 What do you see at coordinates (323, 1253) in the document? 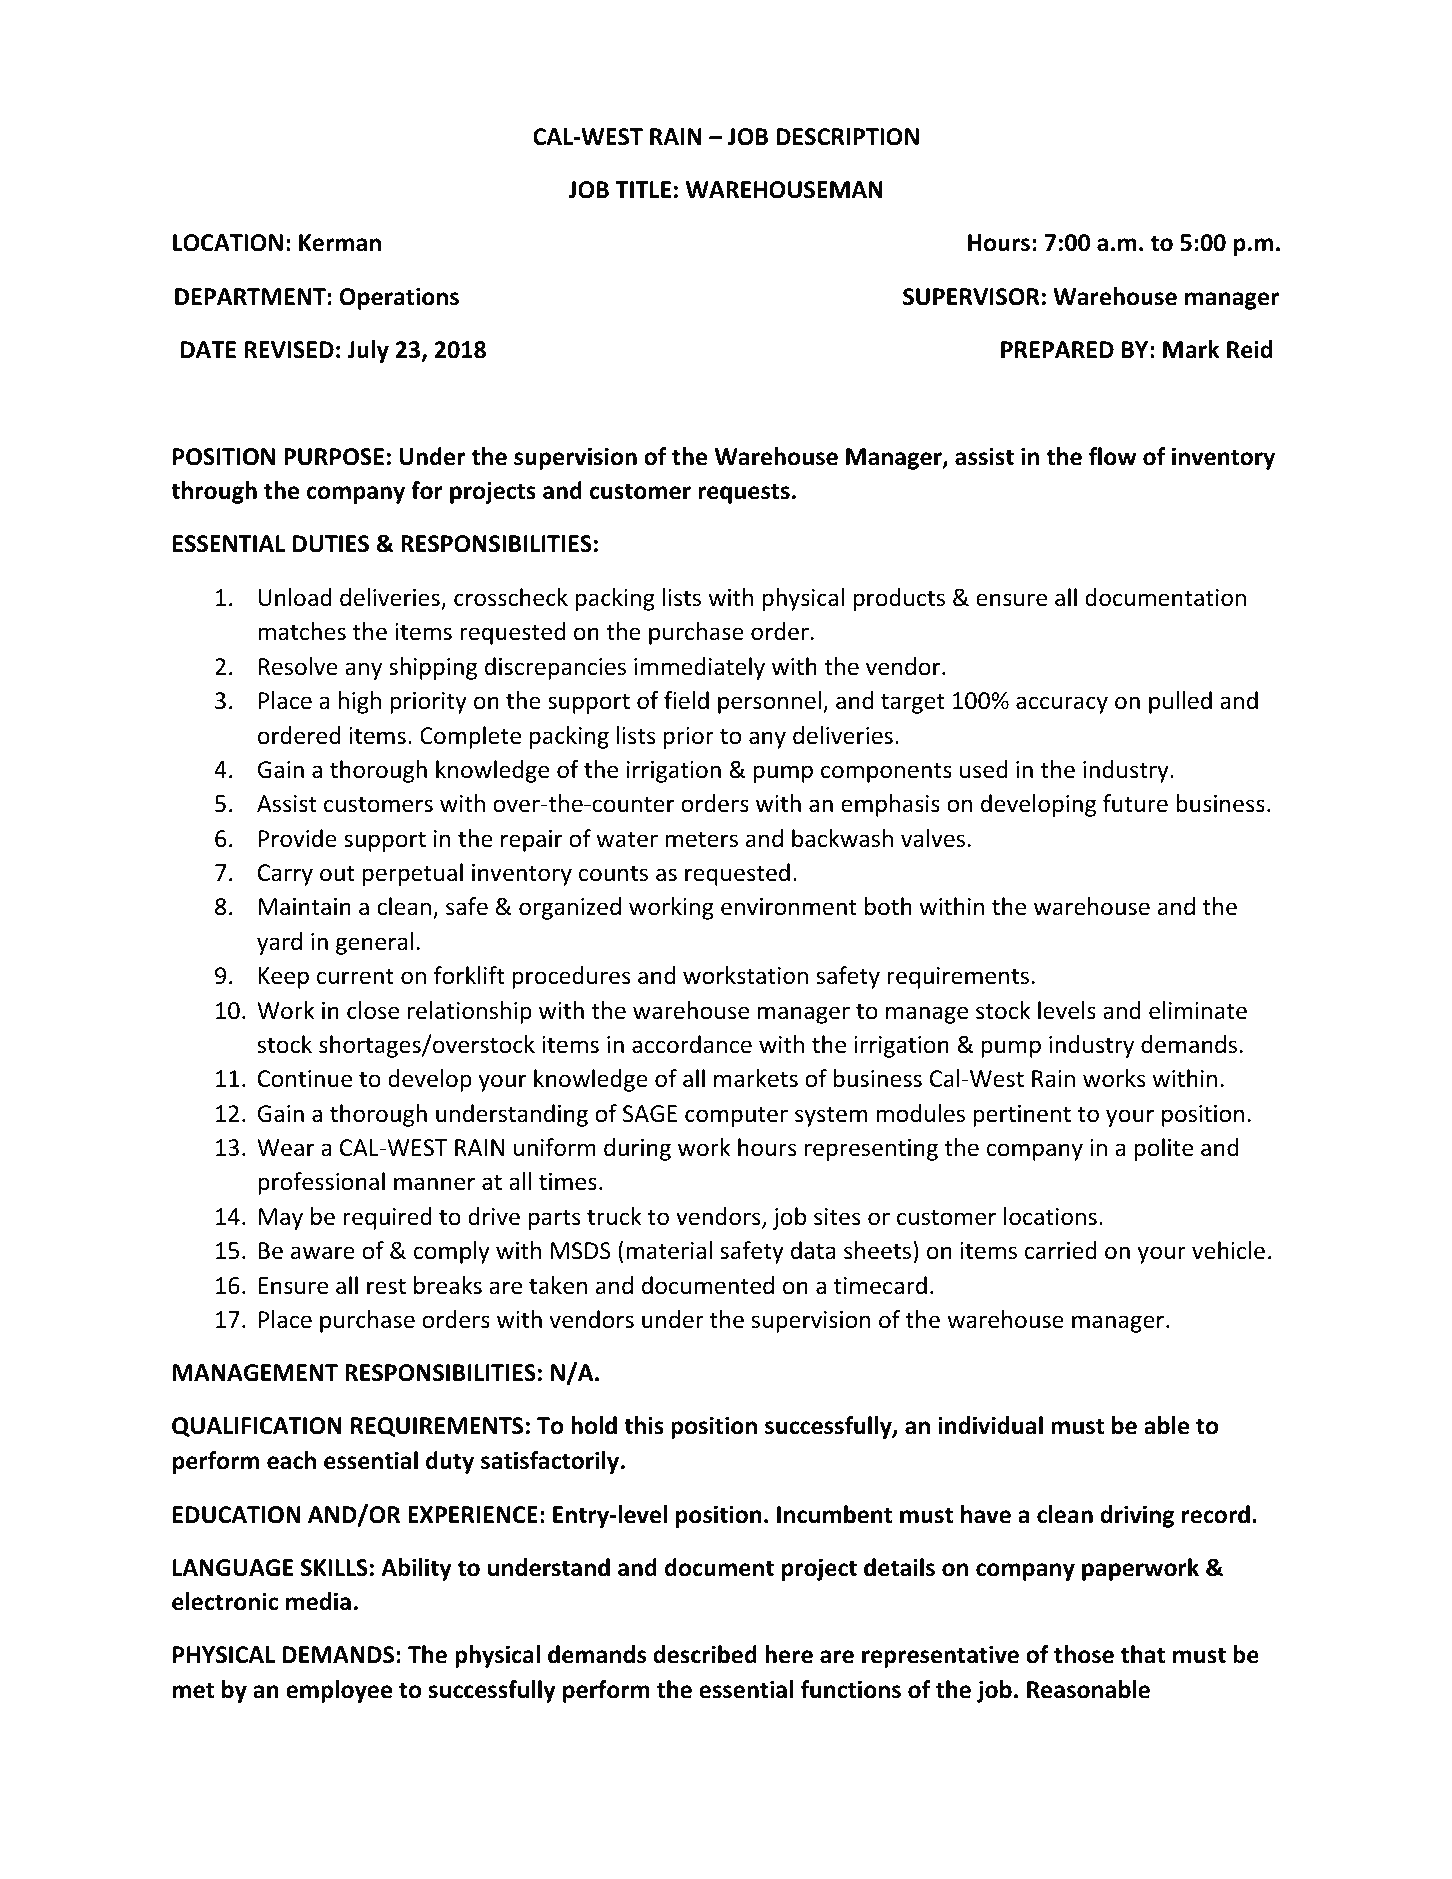
I see `aware` at bounding box center [323, 1253].
